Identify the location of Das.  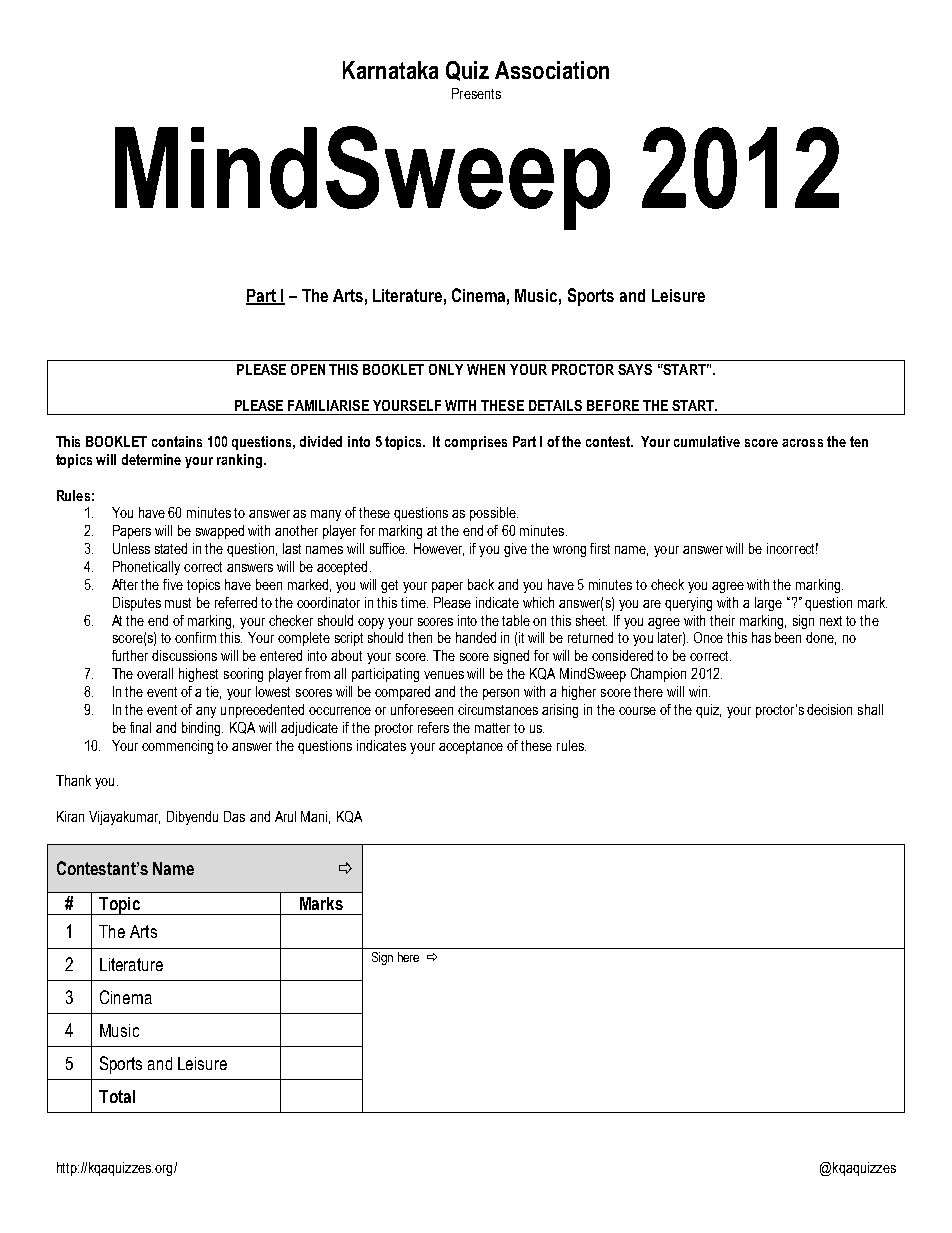
(234, 816).
